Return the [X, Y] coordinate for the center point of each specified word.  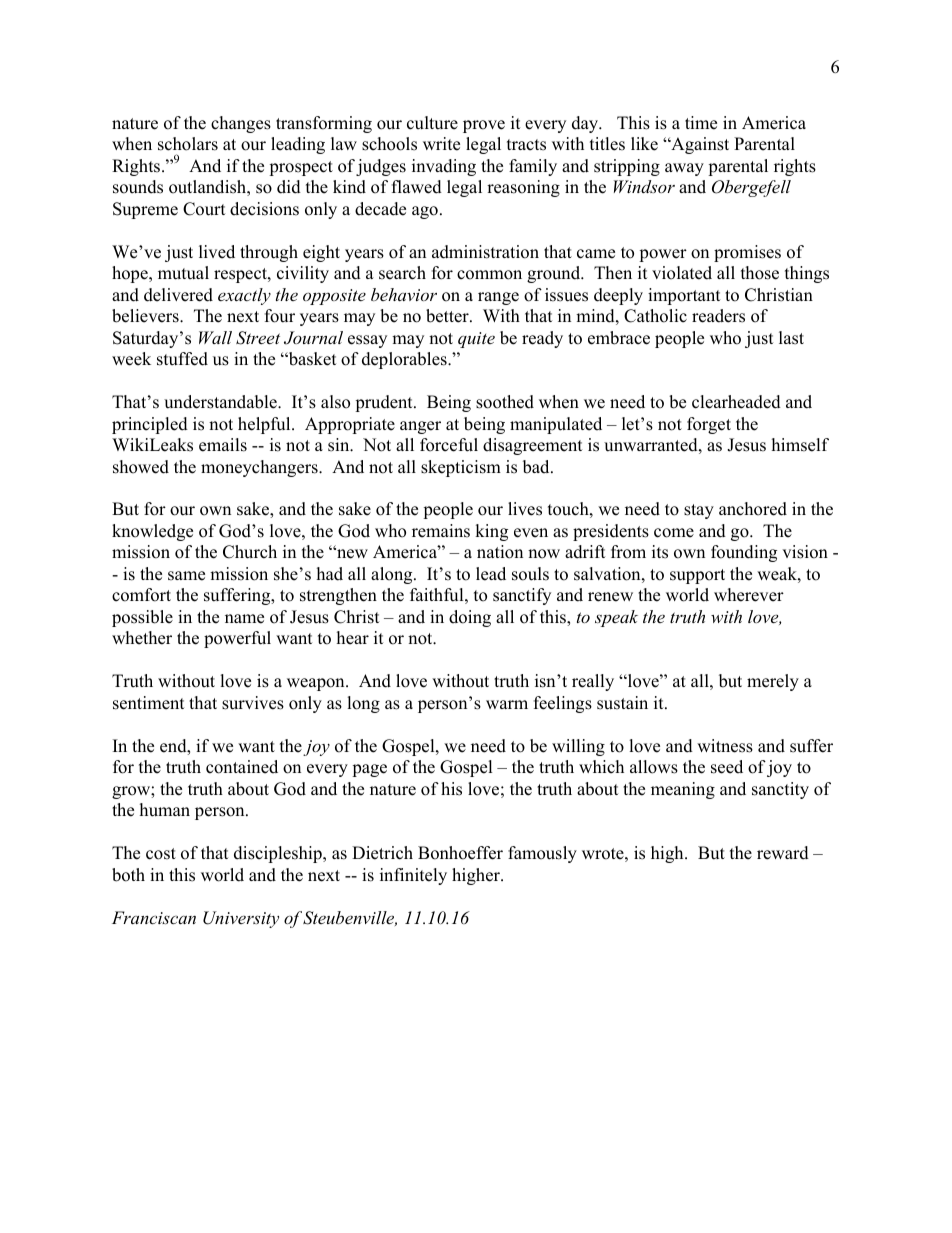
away [684, 169]
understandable [221, 402]
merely [773, 682]
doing [470, 618]
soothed [505, 402]
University [241, 919]
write [441, 144]
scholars [188, 144]
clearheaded [736, 402]
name [244, 619]
